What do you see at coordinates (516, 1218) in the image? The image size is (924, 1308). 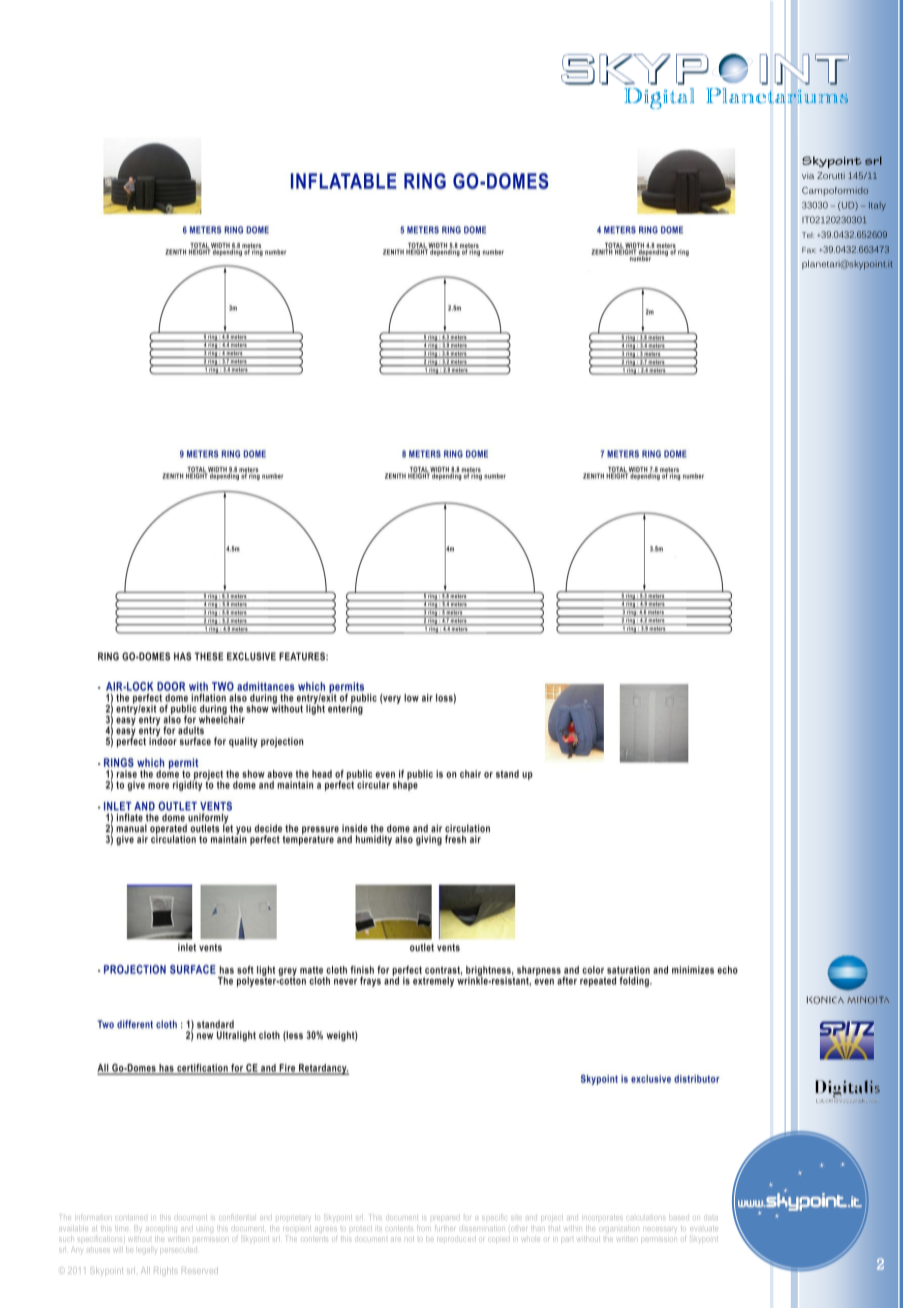 I see `site` at bounding box center [516, 1218].
